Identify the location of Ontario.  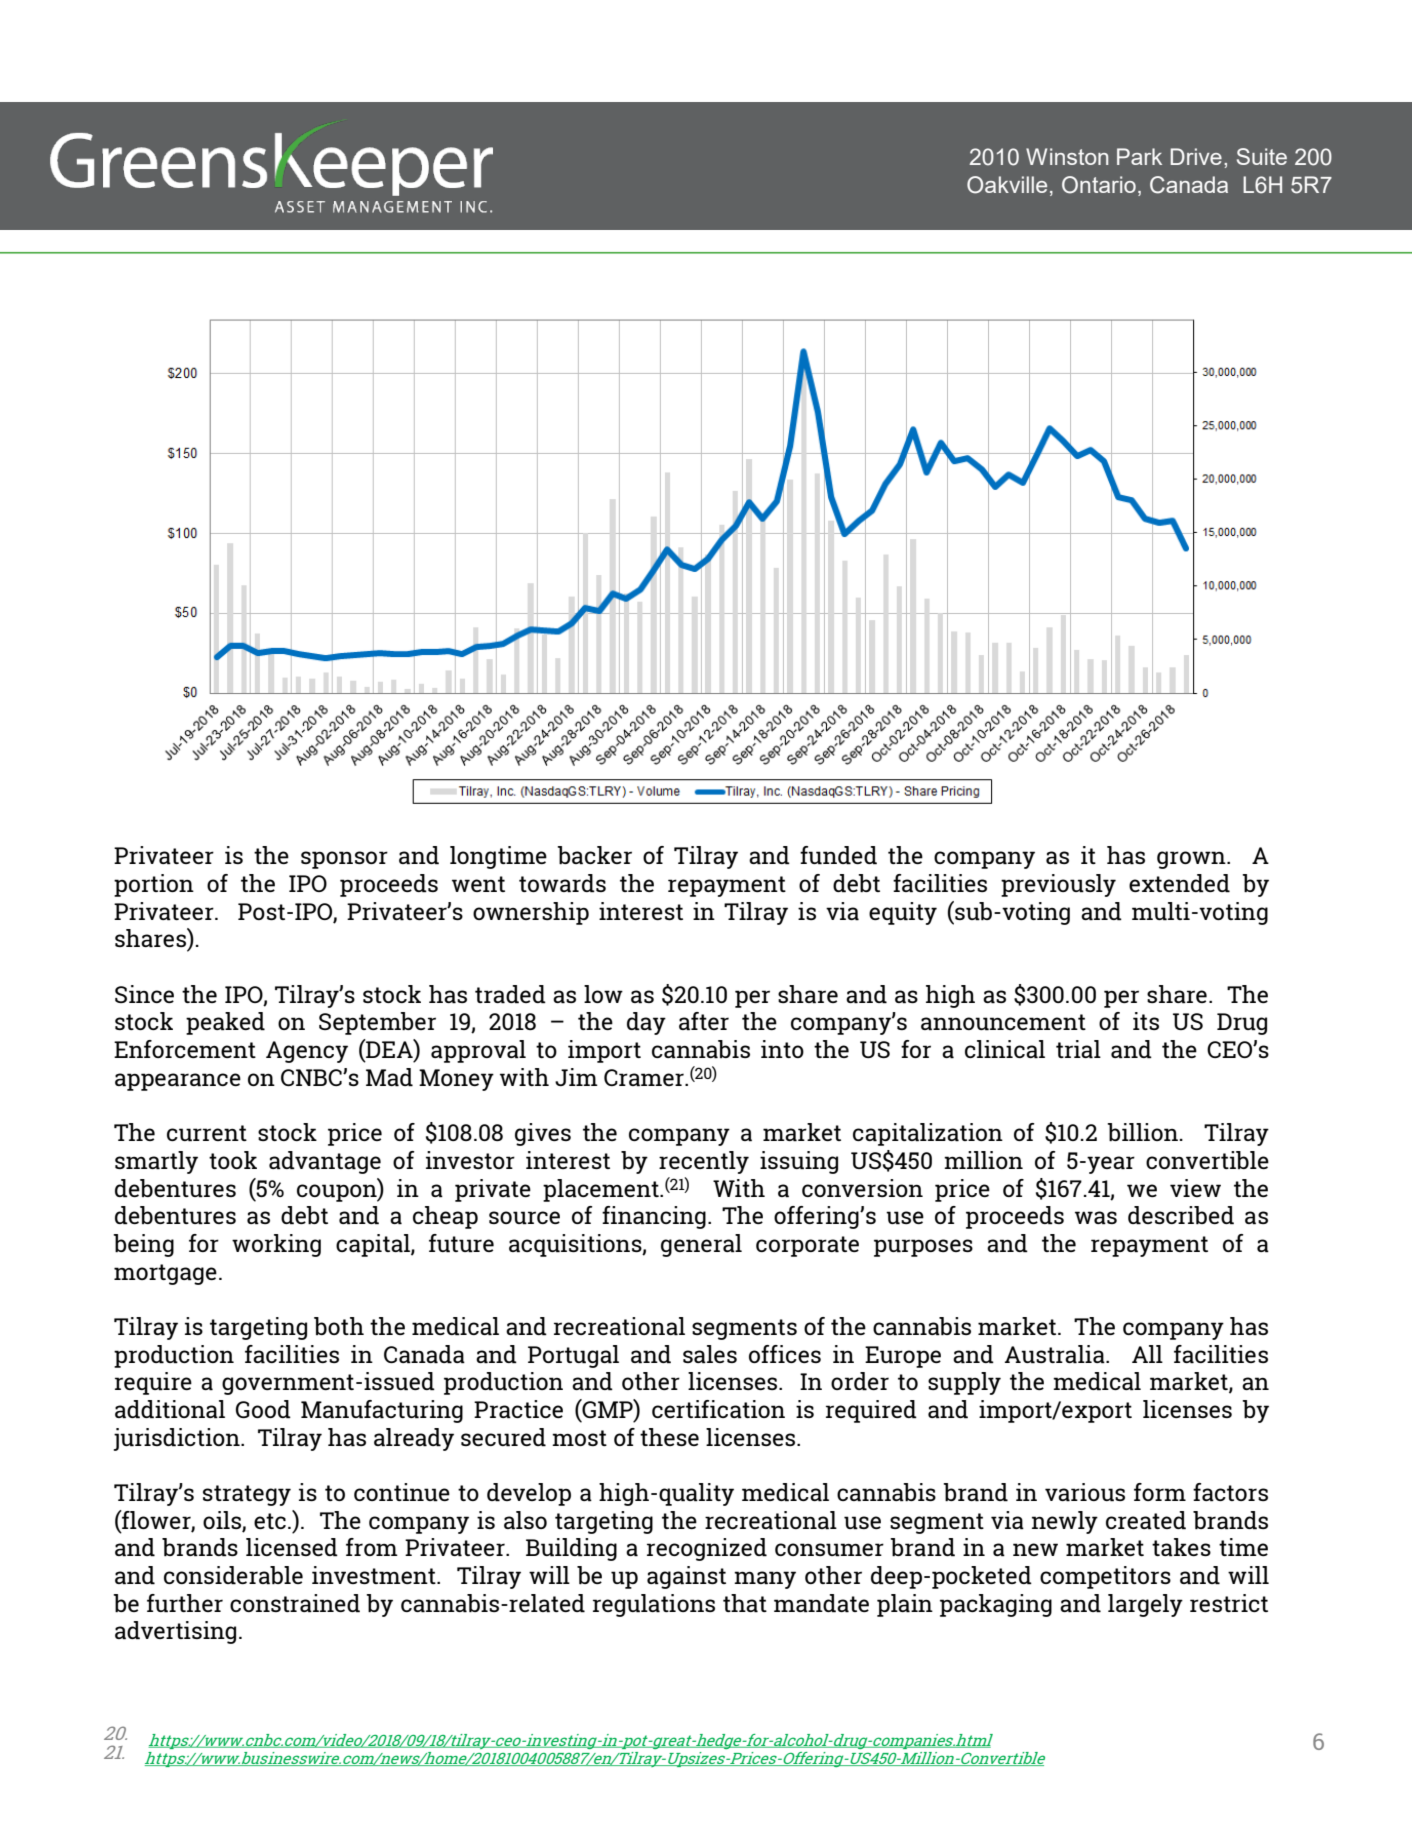
(1099, 185).
